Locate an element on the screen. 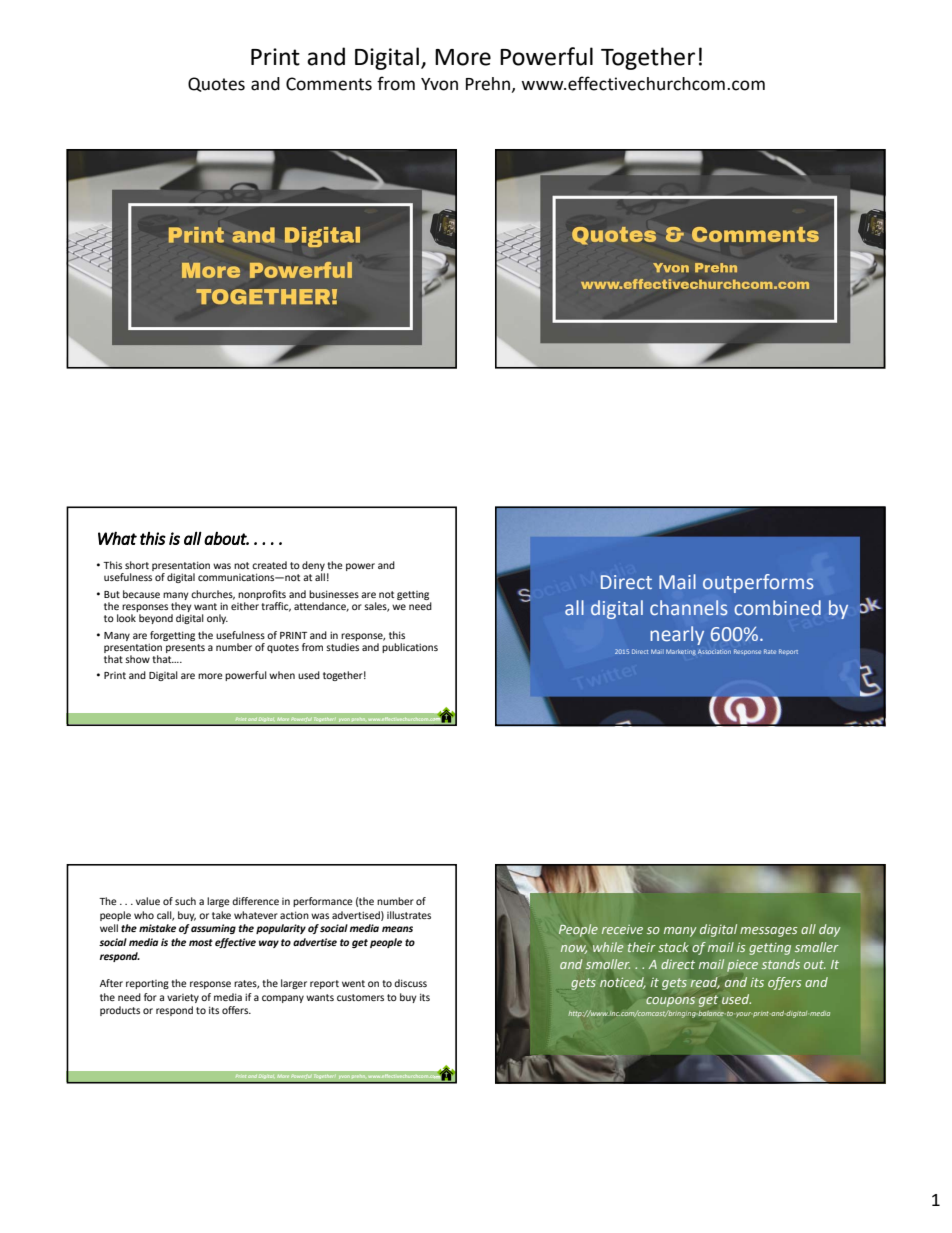 Image resolution: width=952 pixels, height=1233 pixels. Comments is located at coordinates (329, 84).
